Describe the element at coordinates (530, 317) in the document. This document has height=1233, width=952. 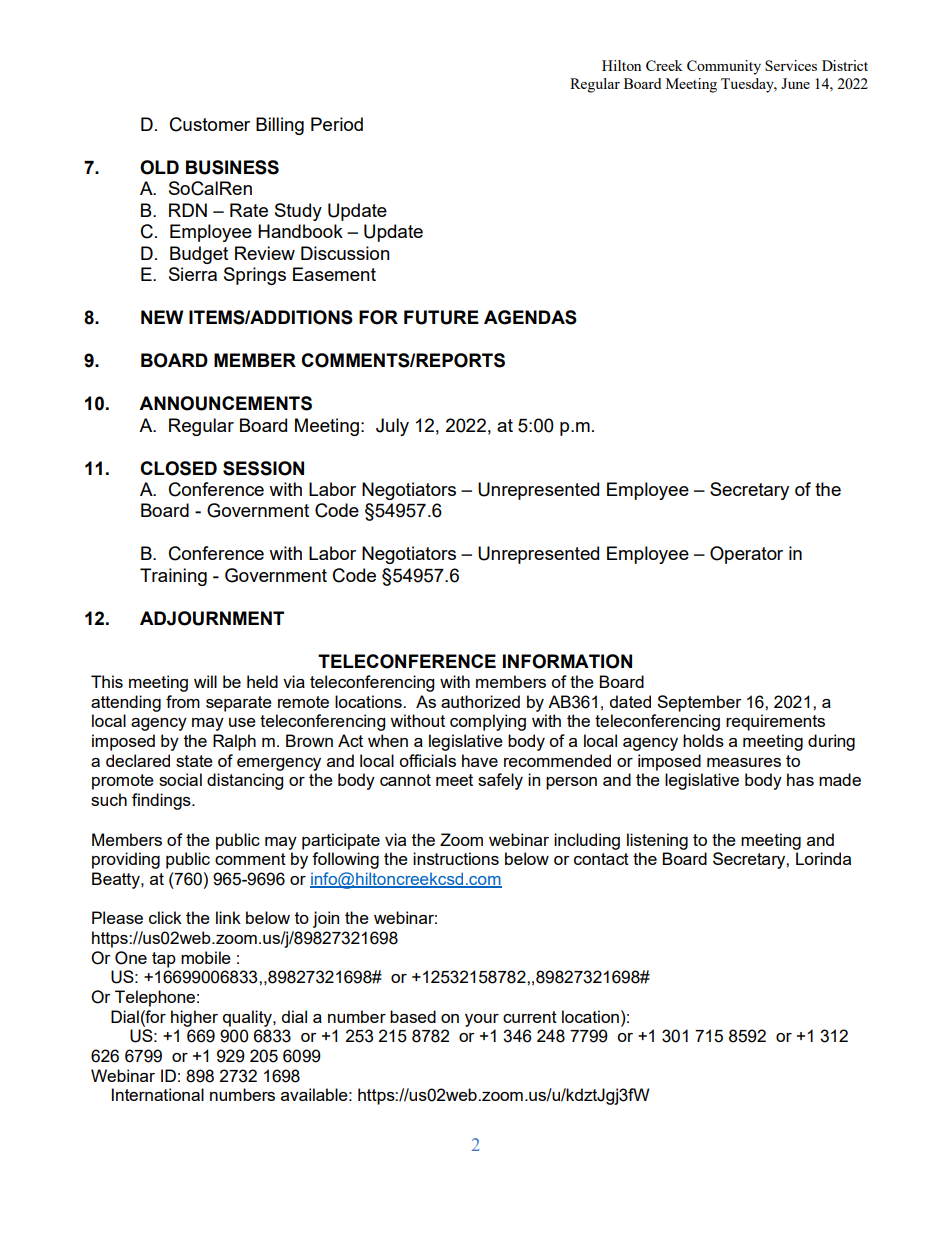
I see `AGENDAS` at that location.
